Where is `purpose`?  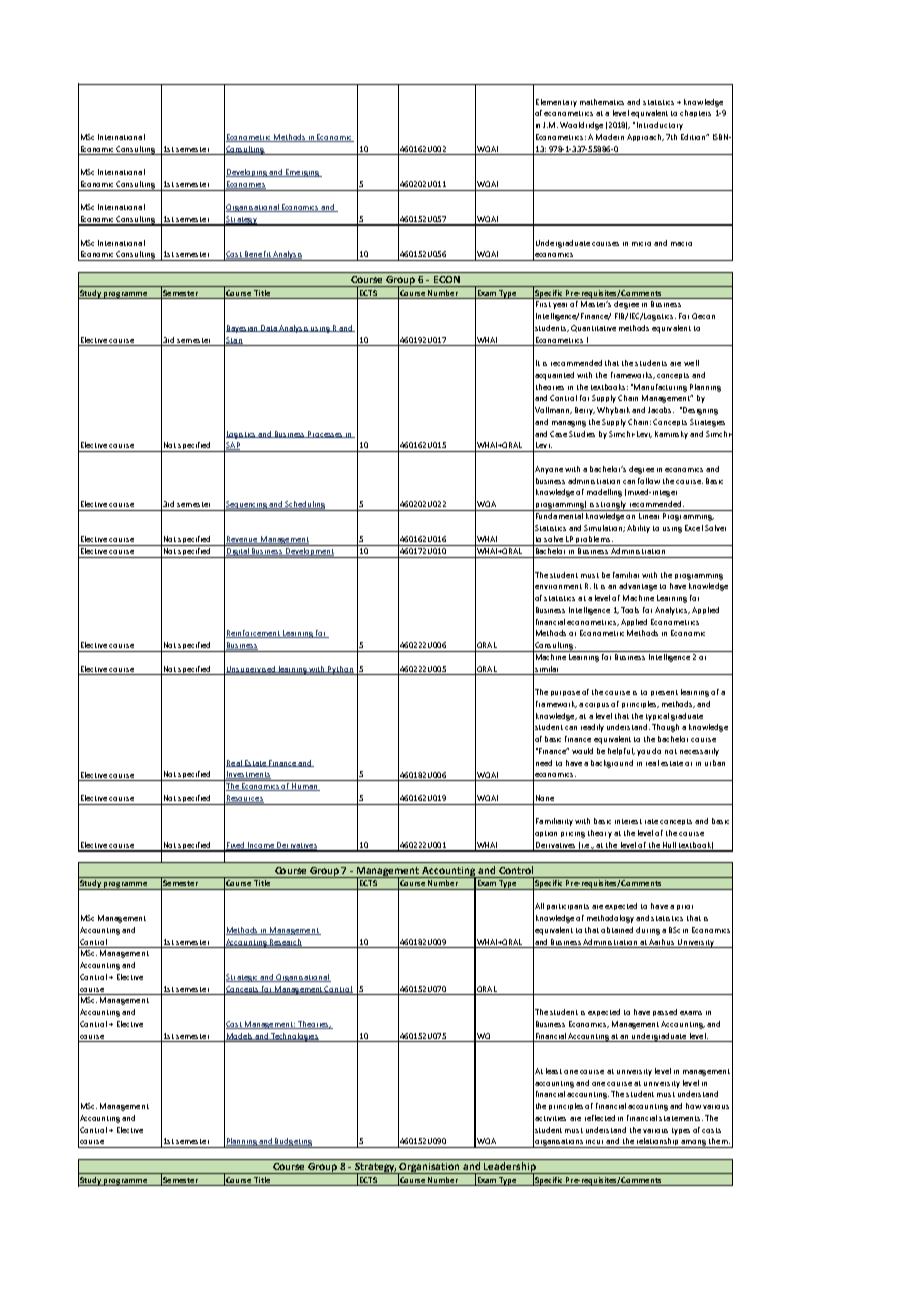
purpose is located at coordinates (565, 693).
